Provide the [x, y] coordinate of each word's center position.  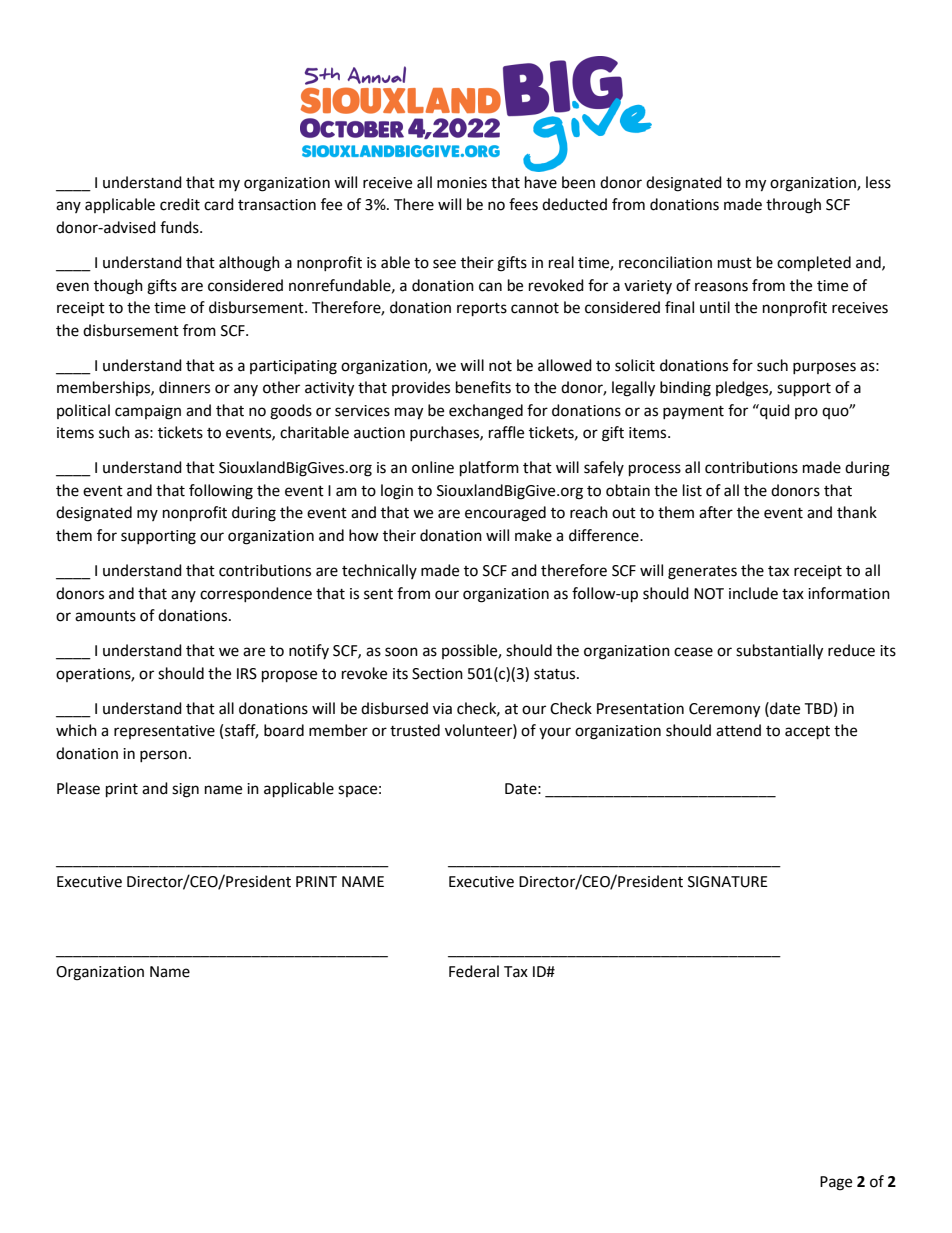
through [793, 206]
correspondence [256, 594]
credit [180, 204]
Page [836, 1183]
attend [738, 730]
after [716, 512]
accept [807, 733]
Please [78, 788]
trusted [415, 730]
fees [523, 204]
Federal [474, 971]
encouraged [505, 514]
